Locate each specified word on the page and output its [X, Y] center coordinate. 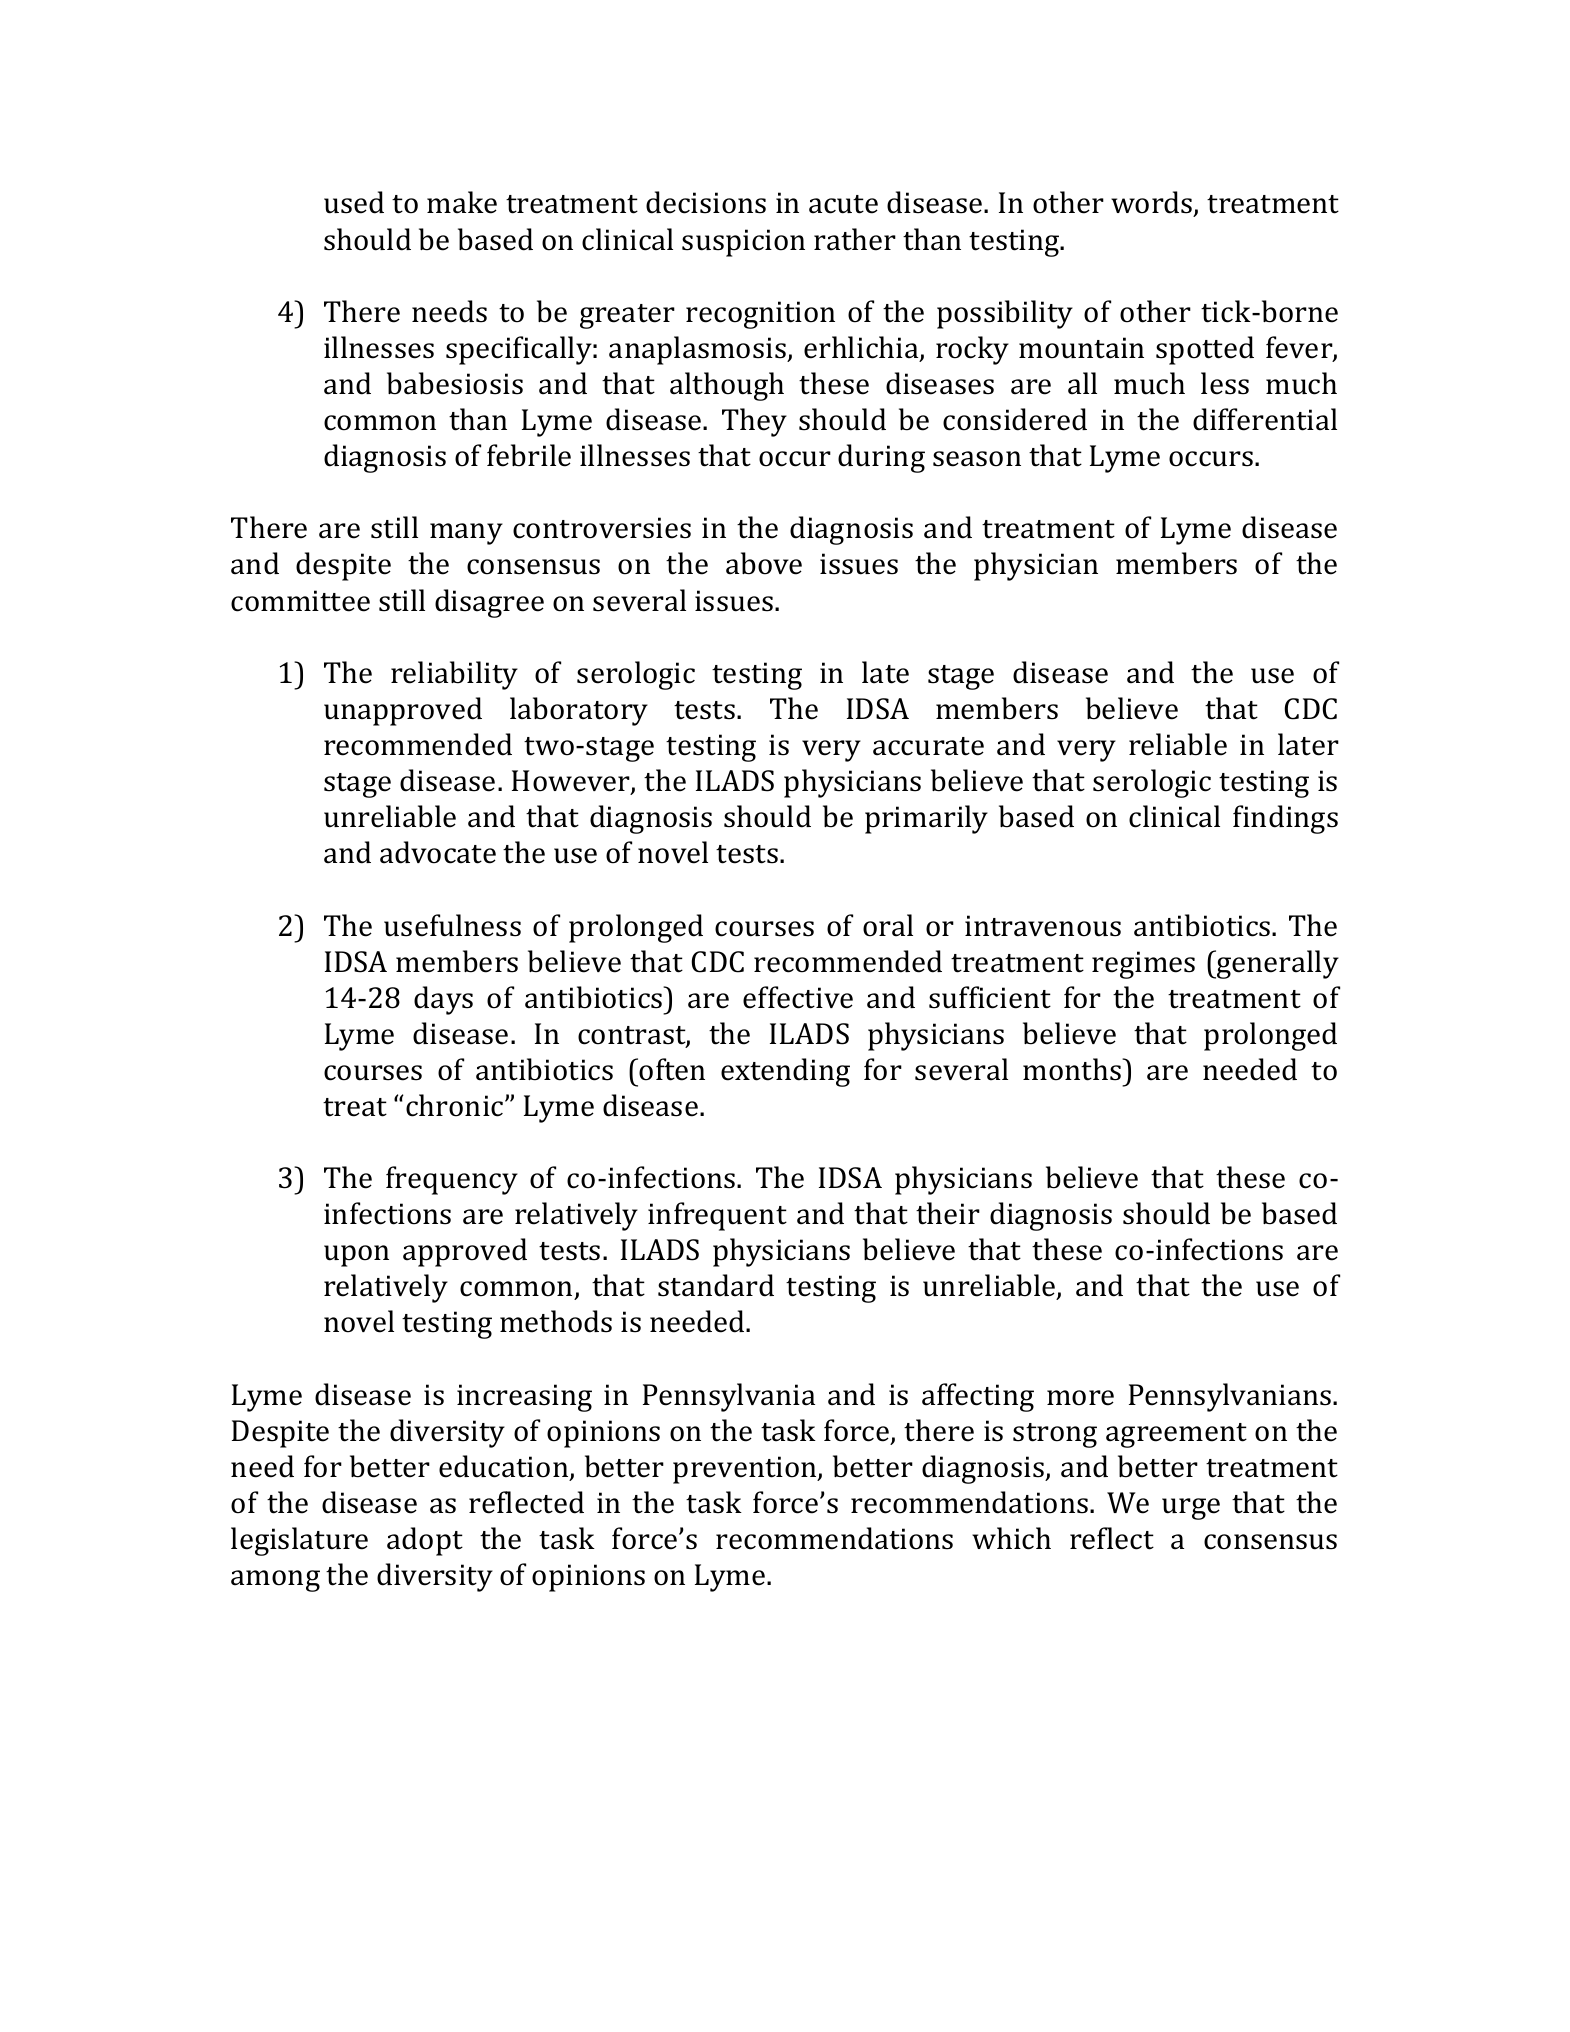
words [1153, 204]
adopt [425, 1541]
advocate [438, 852]
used [354, 202]
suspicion [743, 243]
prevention [746, 1470]
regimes [1143, 965]
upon [356, 1256]
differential [1265, 419]
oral [888, 925]
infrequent [717, 1216]
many [466, 534]
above [764, 563]
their [948, 1213]
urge [1191, 1509]
